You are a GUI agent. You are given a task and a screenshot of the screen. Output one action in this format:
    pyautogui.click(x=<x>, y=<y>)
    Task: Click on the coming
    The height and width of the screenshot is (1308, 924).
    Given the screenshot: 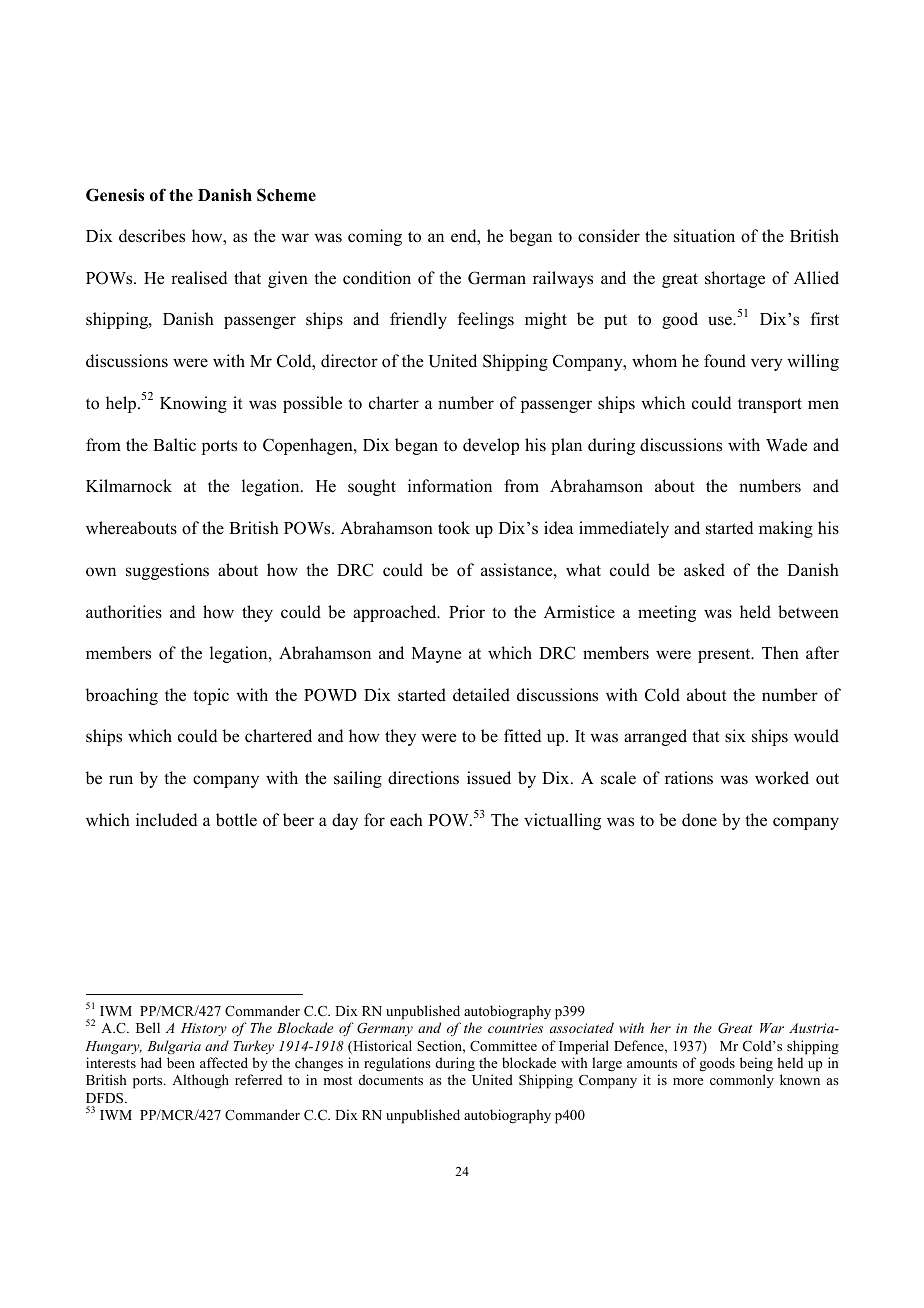 What is the action you would take?
    pyautogui.click(x=375, y=237)
